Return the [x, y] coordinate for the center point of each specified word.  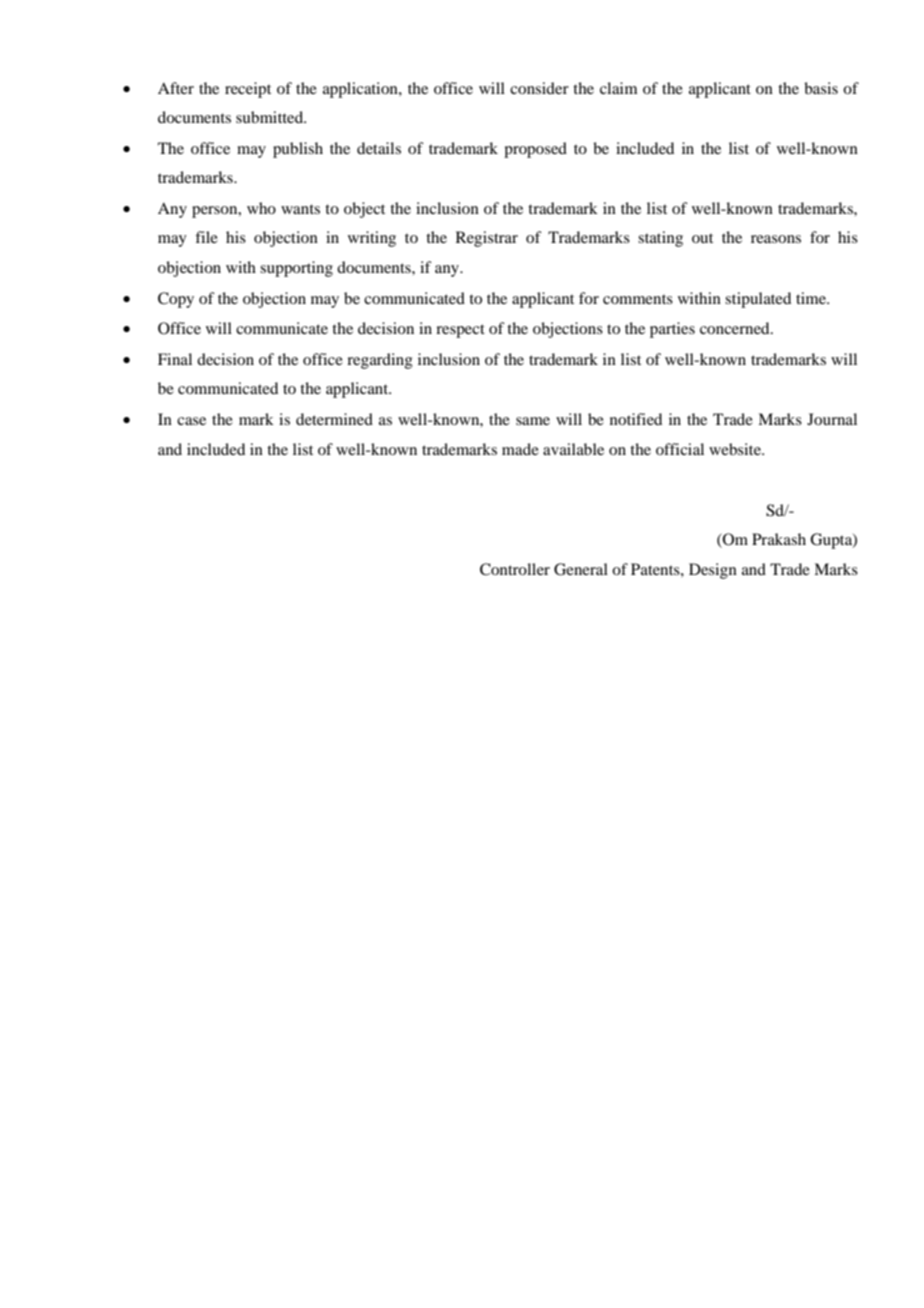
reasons [776, 239]
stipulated [758, 300]
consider [539, 88]
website [736, 449]
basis [821, 88]
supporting [296, 269]
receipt [248, 90]
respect [460, 331]
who [261, 208]
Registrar [487, 239]
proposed [535, 150]
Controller [515, 569]
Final [175, 359]
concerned [736, 328]
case [191, 421]
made [520, 449]
